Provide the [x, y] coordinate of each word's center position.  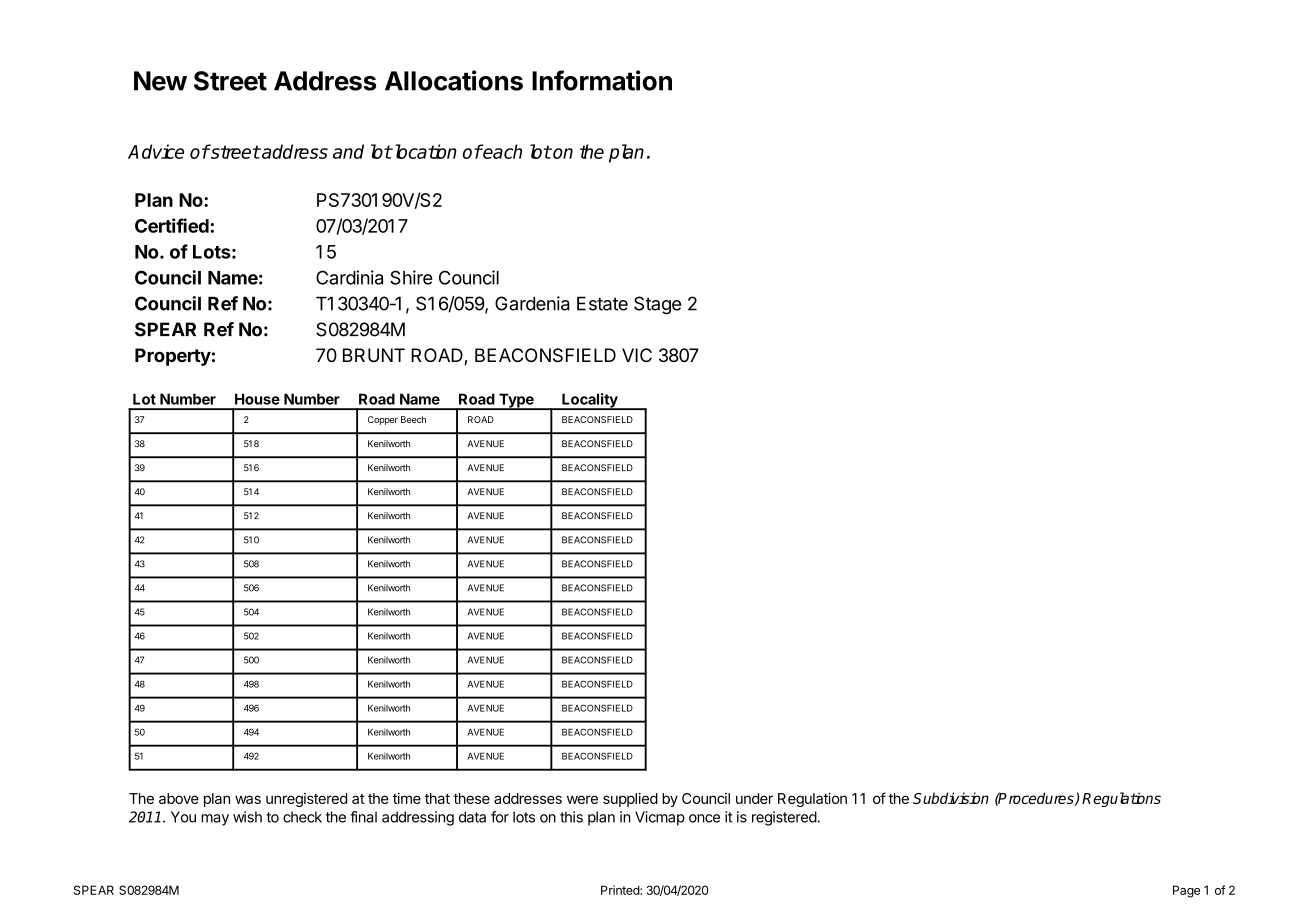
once [704, 818]
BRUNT [374, 355]
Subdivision [951, 798]
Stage [657, 305]
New [160, 81]
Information [602, 80]
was [248, 799]
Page [1186, 891]
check [302, 817]
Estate [602, 303]
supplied [630, 800]
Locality [590, 401]
